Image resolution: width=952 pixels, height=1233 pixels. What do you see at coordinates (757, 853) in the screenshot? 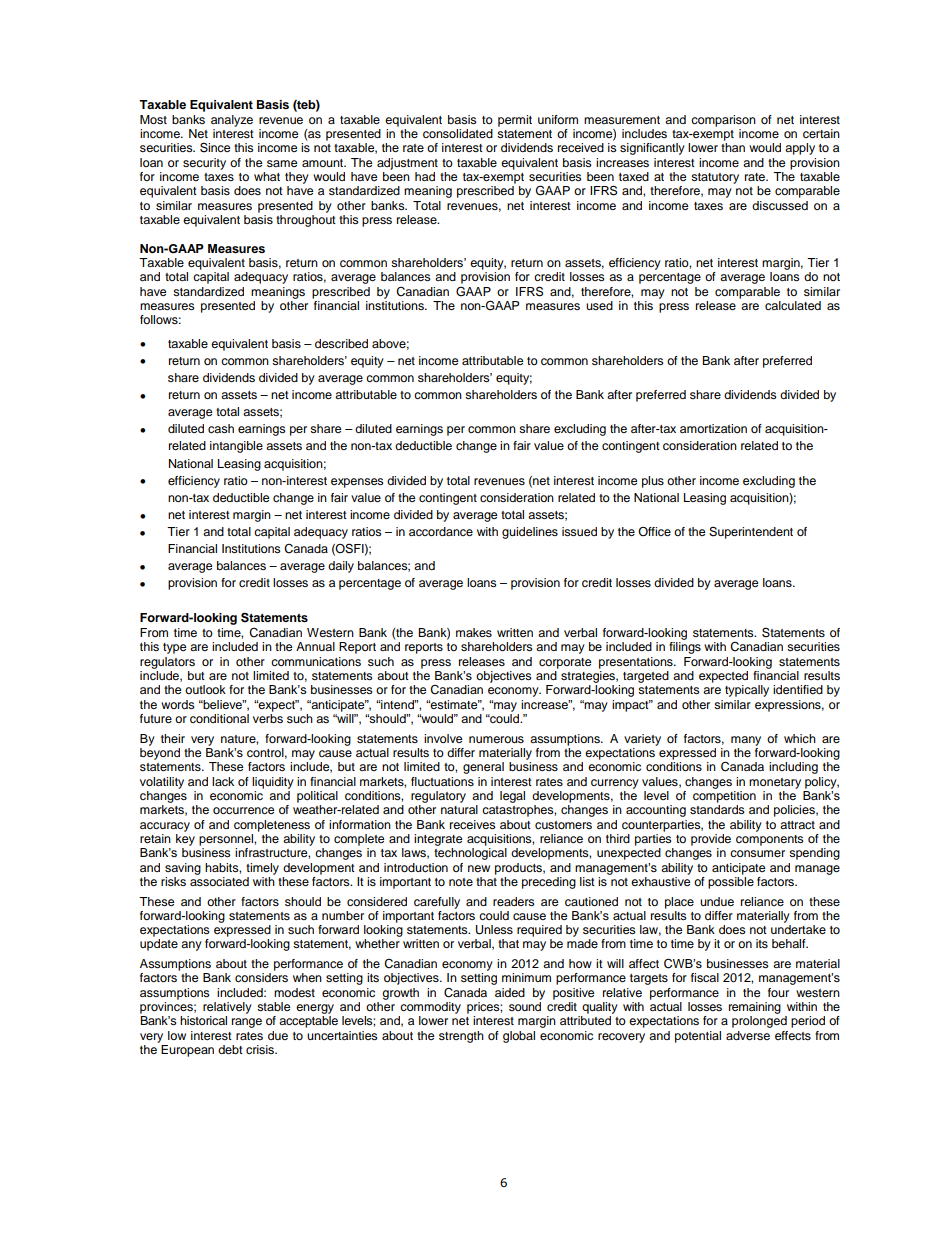
I see `consumer` at bounding box center [757, 853].
